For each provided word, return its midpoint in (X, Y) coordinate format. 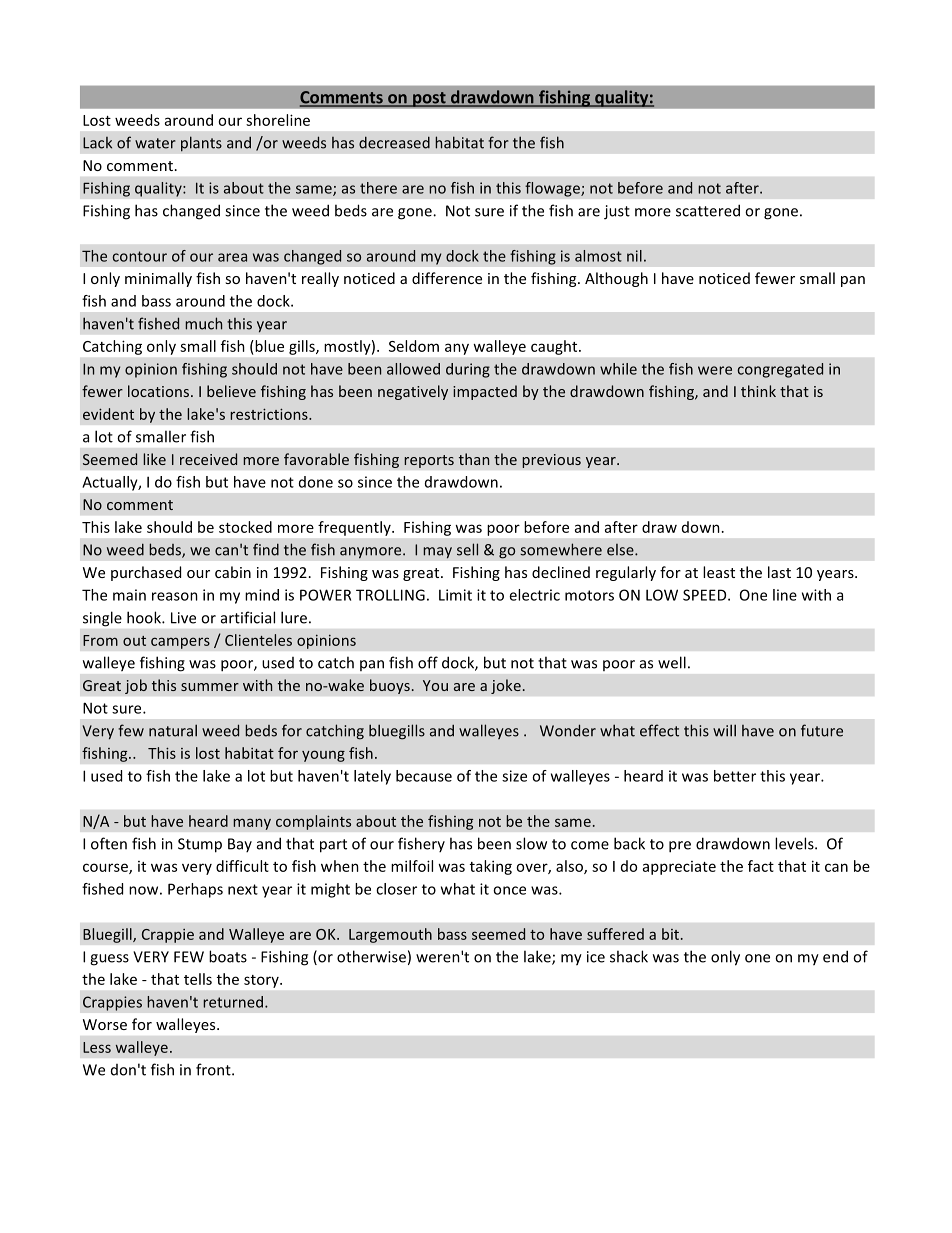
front (214, 1069)
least (719, 572)
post (429, 99)
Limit (455, 595)
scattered (708, 210)
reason (175, 596)
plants (201, 144)
